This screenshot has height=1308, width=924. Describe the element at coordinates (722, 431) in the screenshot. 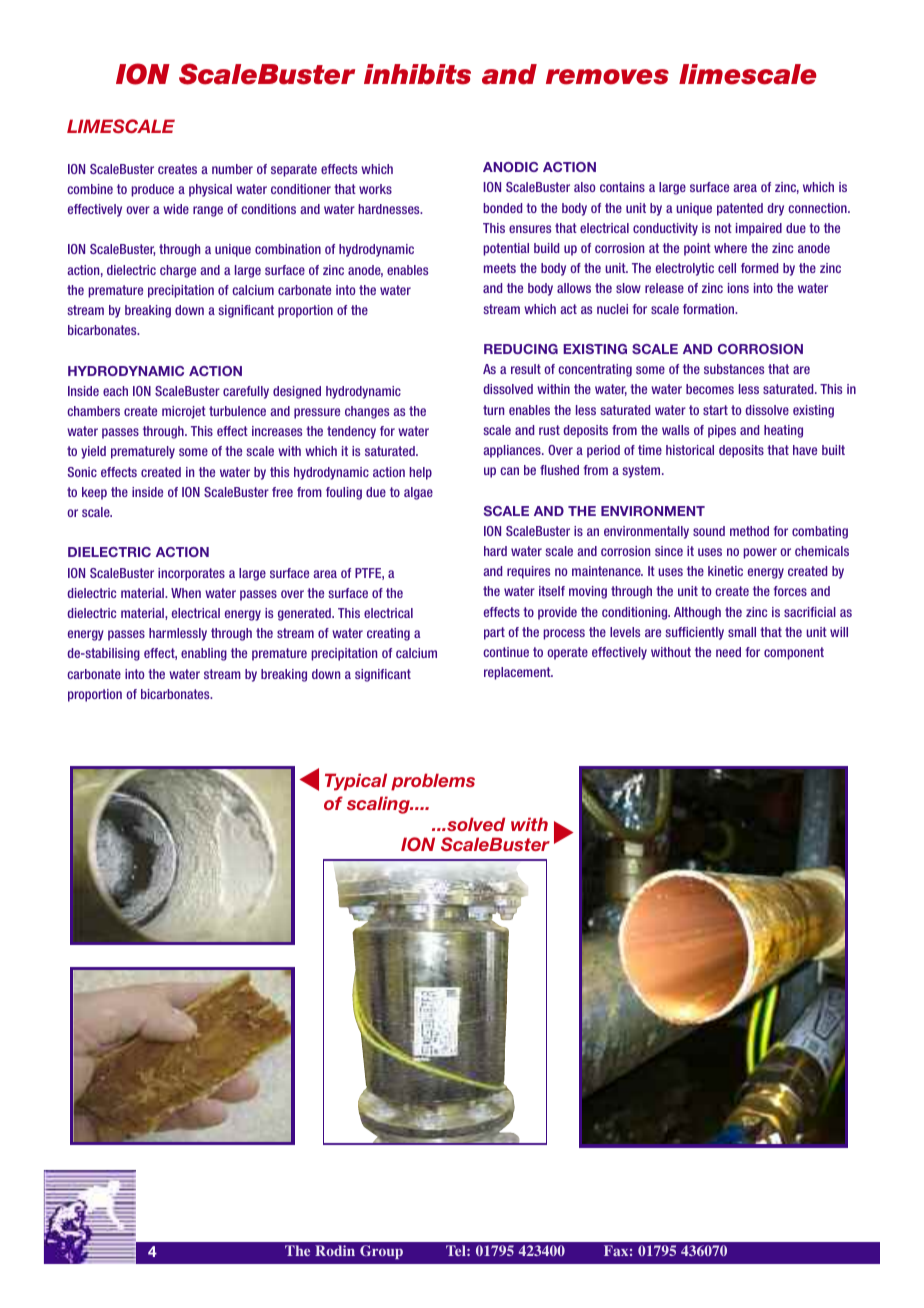

I see `pipes` at that location.
